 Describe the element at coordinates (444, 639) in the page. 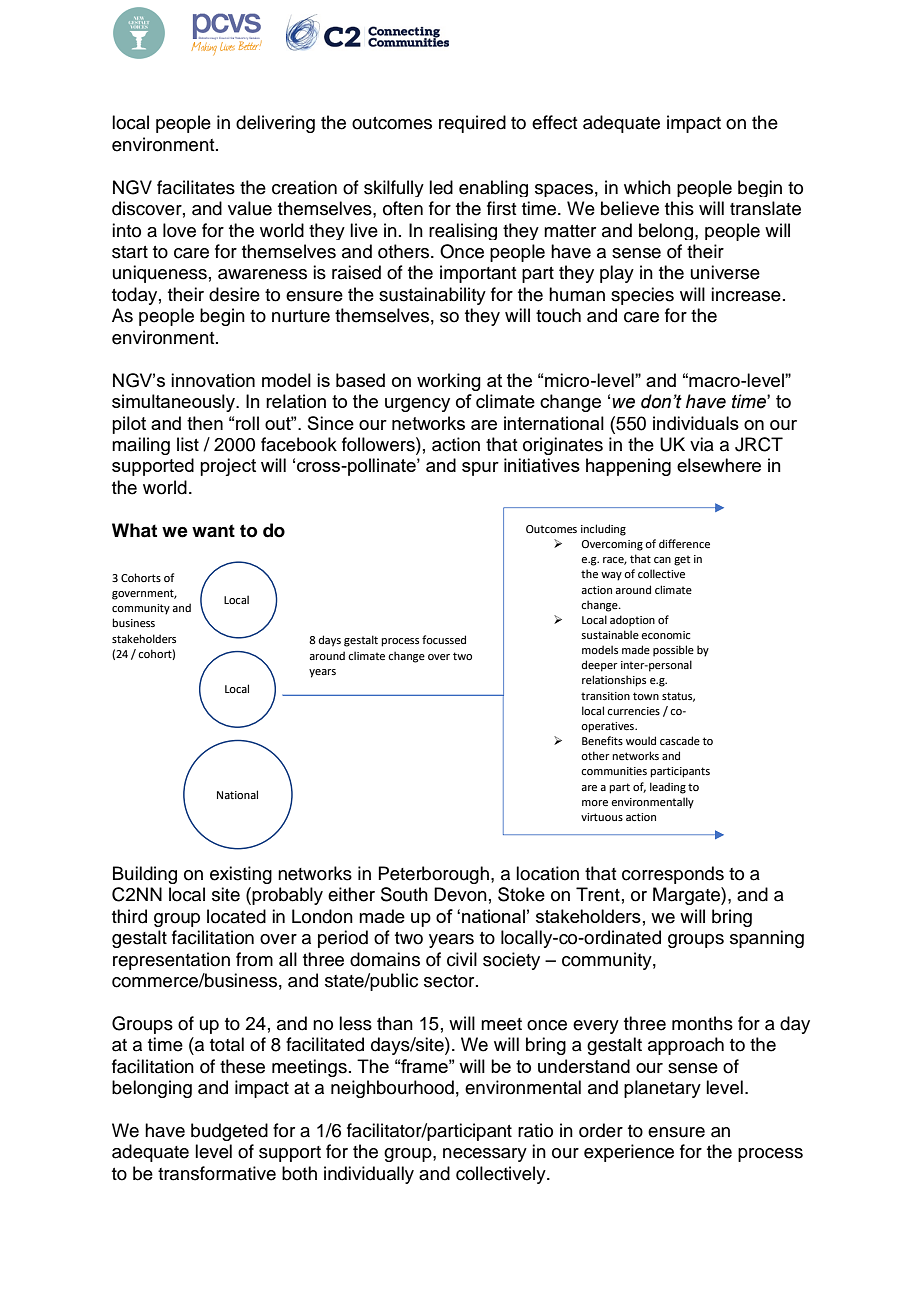

I see `focussed` at that location.
